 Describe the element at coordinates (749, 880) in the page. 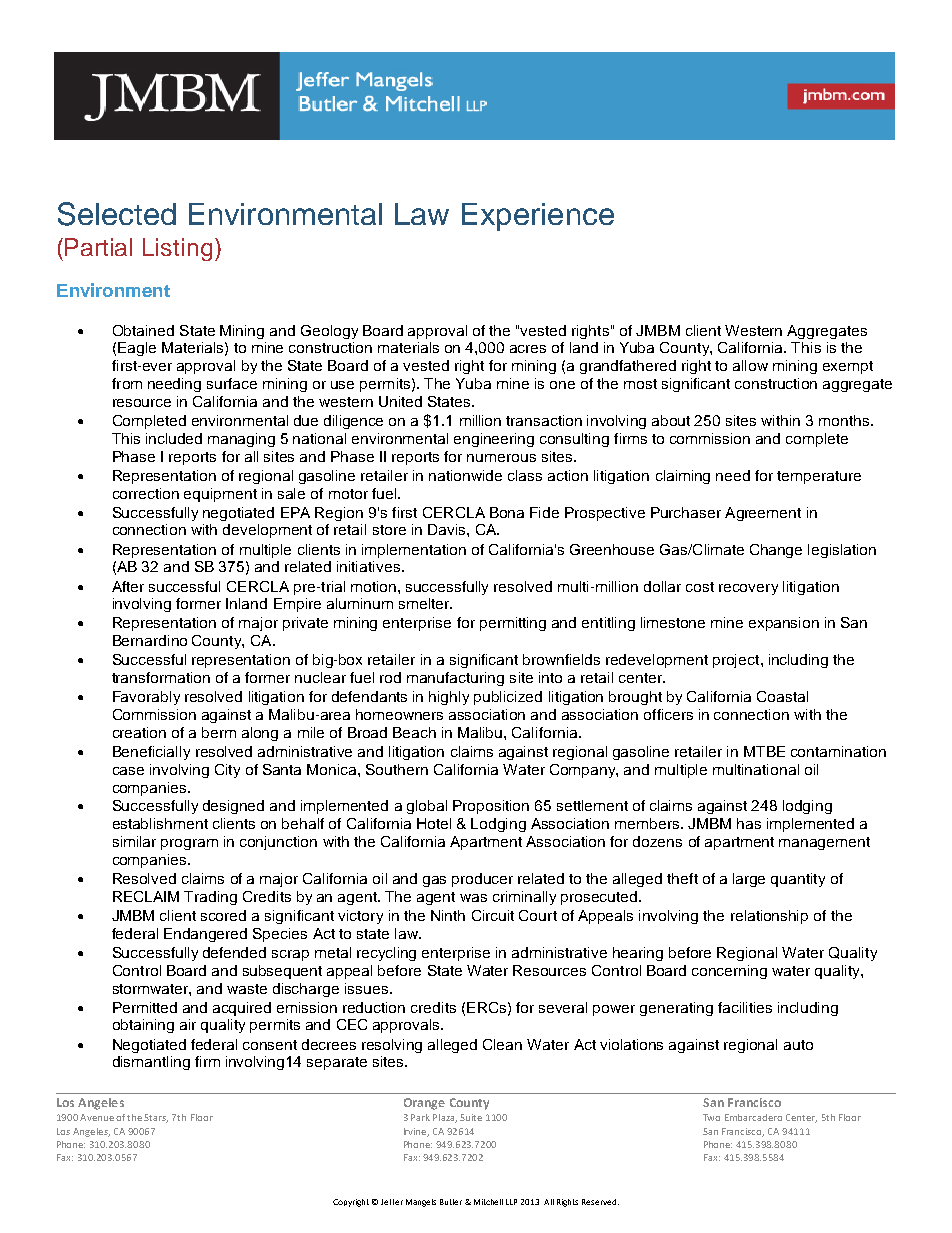

I see `large` at that location.
